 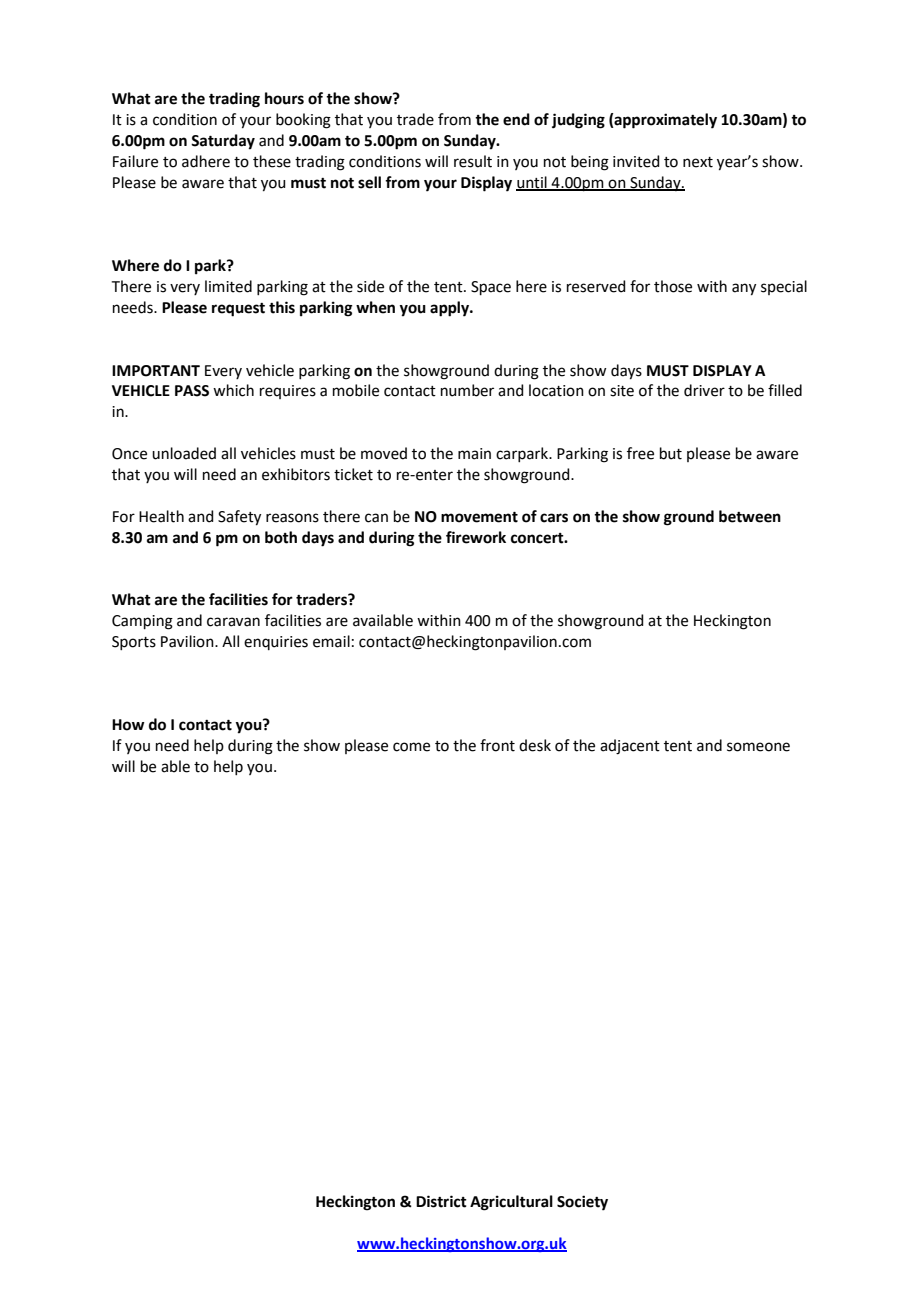 I want to click on front, so click(x=497, y=745).
